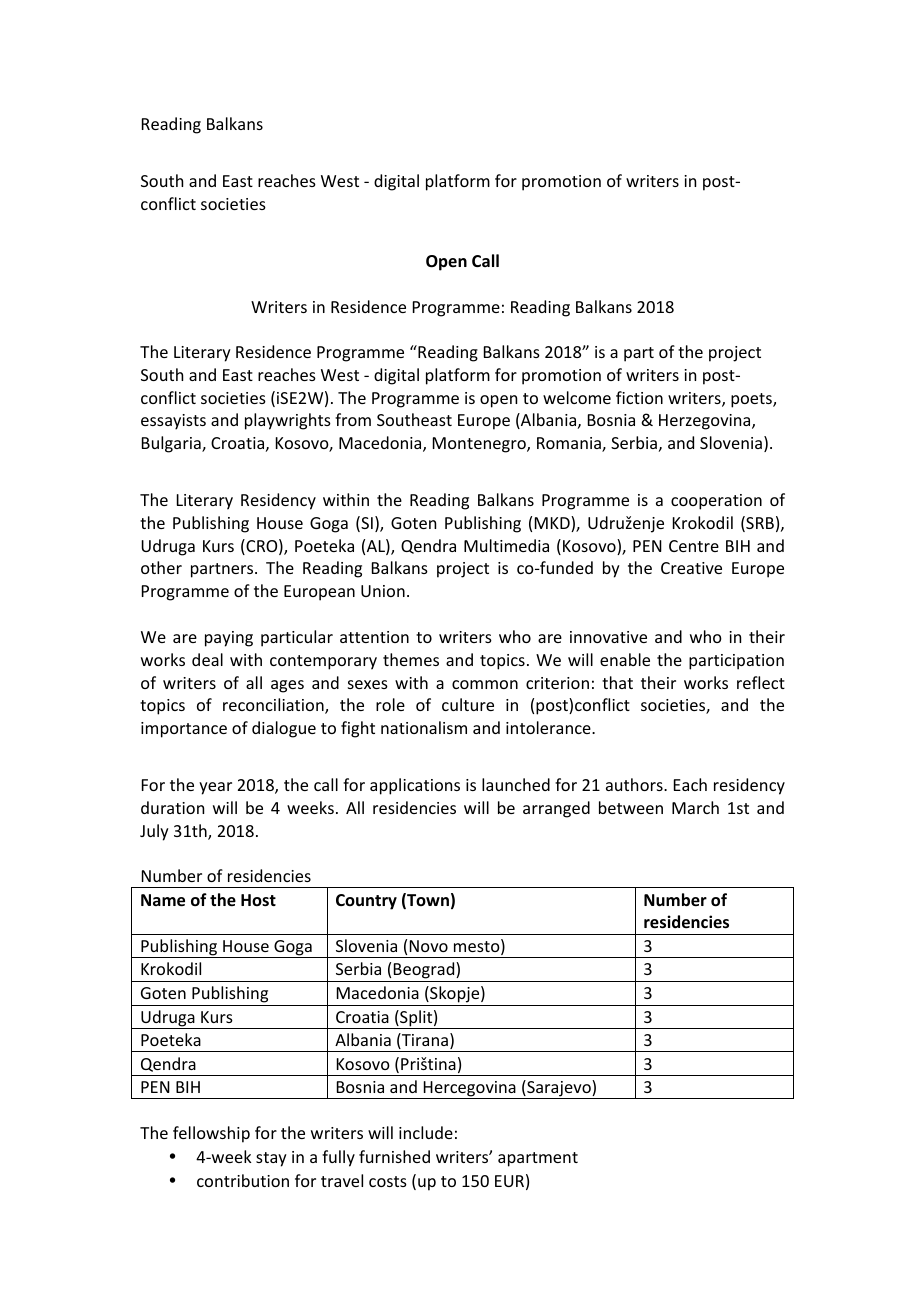 This document has height=1308, width=924. What do you see at coordinates (617, 682) in the document?
I see `that` at bounding box center [617, 682].
